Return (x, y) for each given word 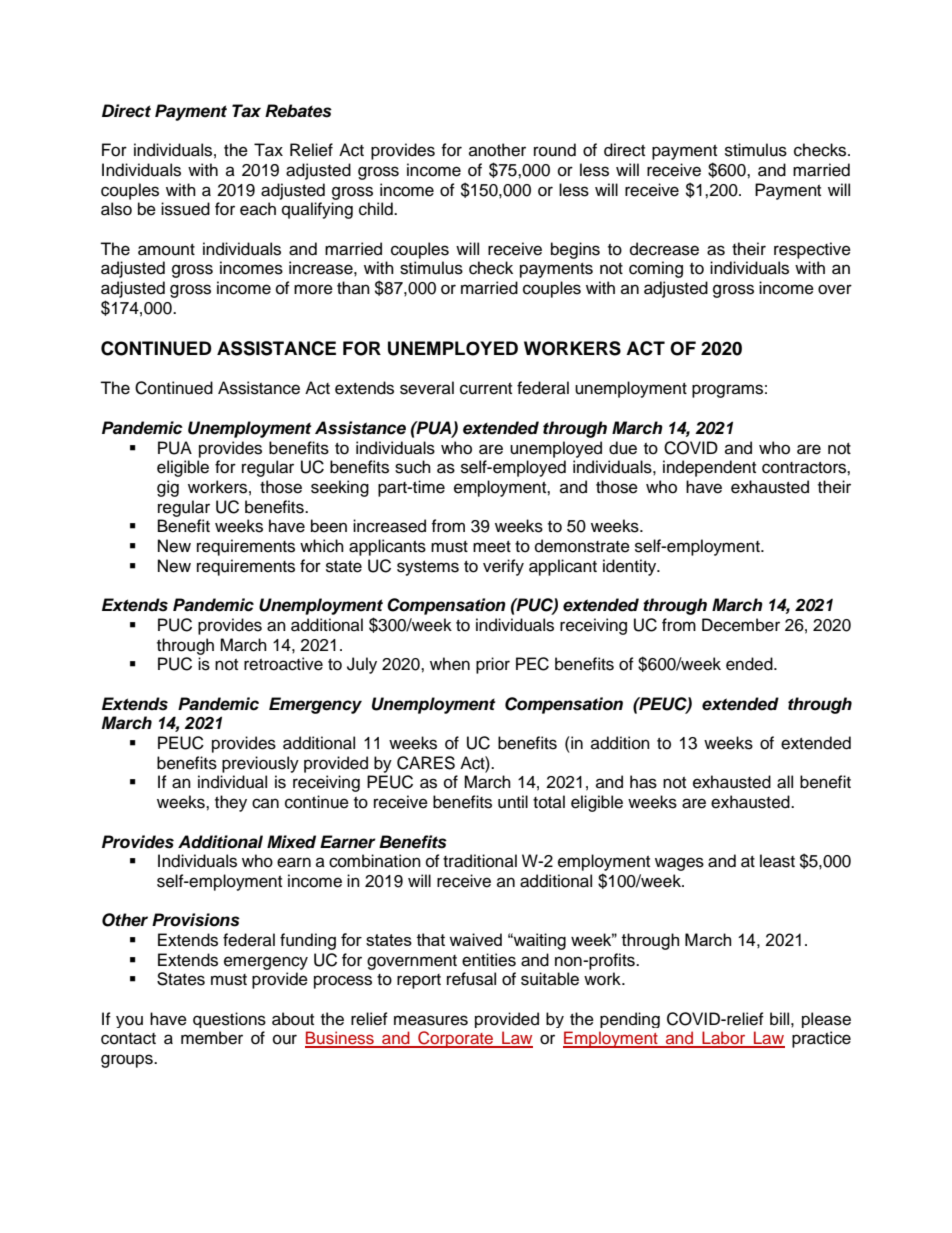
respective (812, 250)
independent (709, 468)
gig (168, 488)
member (212, 1038)
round (555, 150)
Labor (724, 1039)
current (486, 389)
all (785, 782)
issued (185, 209)
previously (260, 764)
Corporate (456, 1039)
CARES (426, 763)
